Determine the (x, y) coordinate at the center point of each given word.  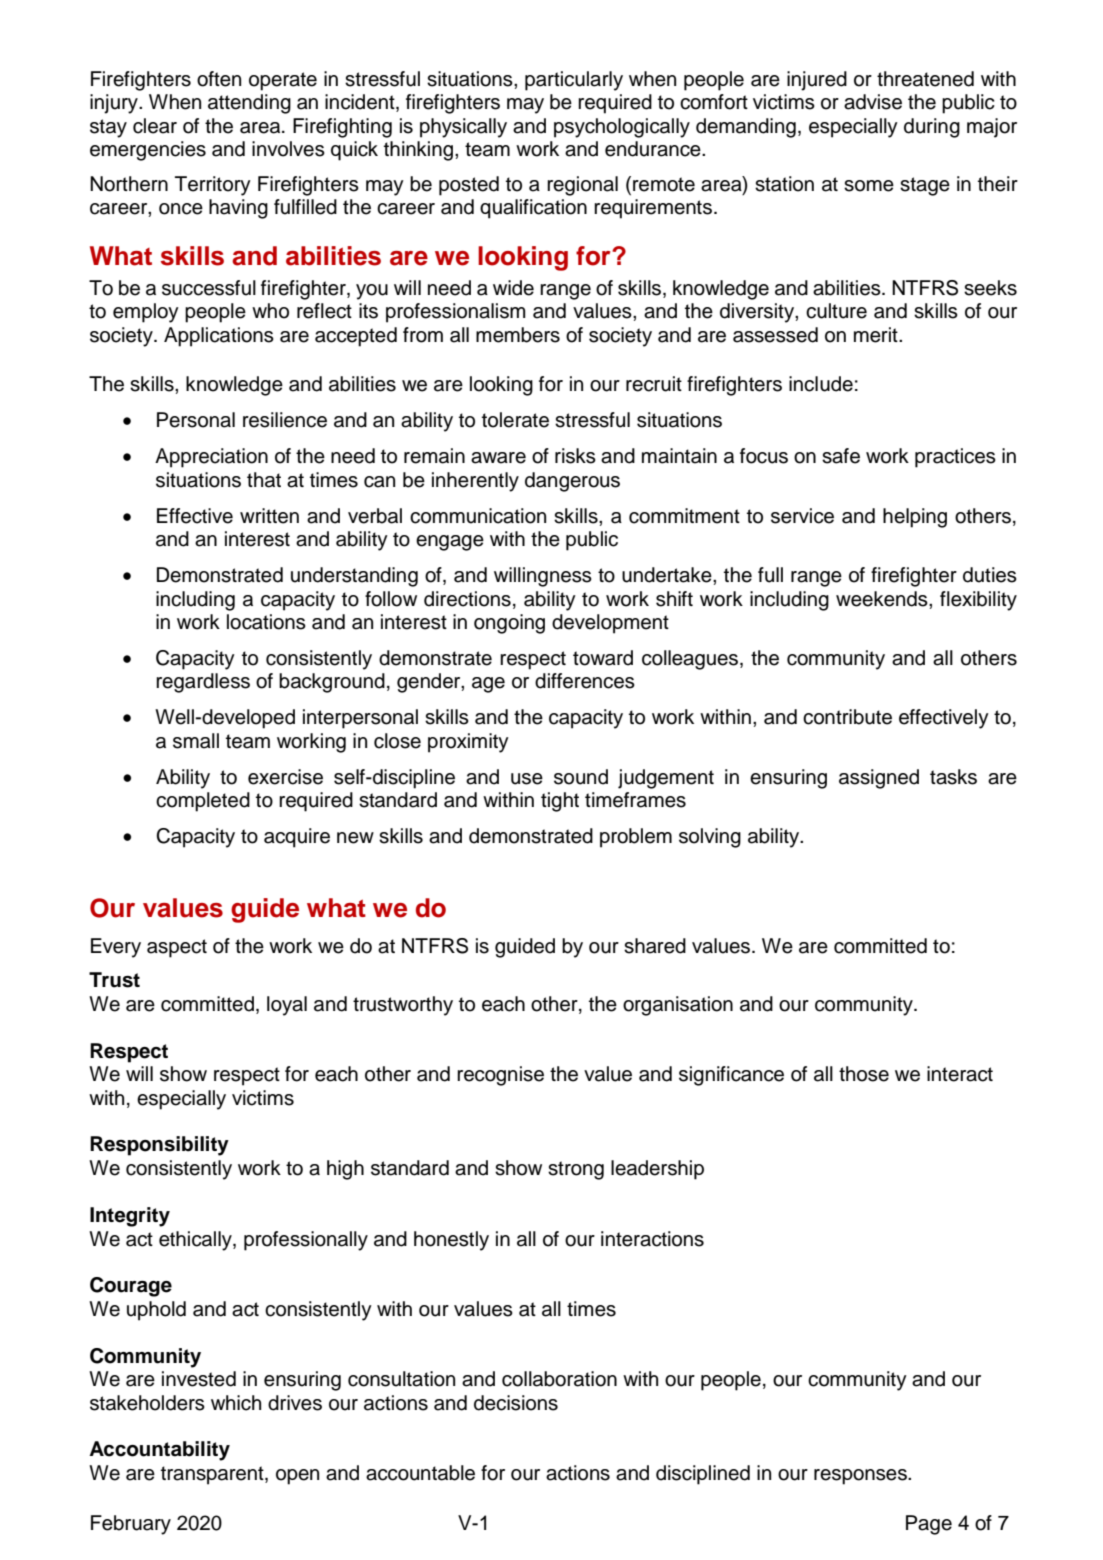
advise (873, 102)
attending (249, 104)
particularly (574, 81)
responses (861, 1477)
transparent (213, 1475)
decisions (516, 1403)
